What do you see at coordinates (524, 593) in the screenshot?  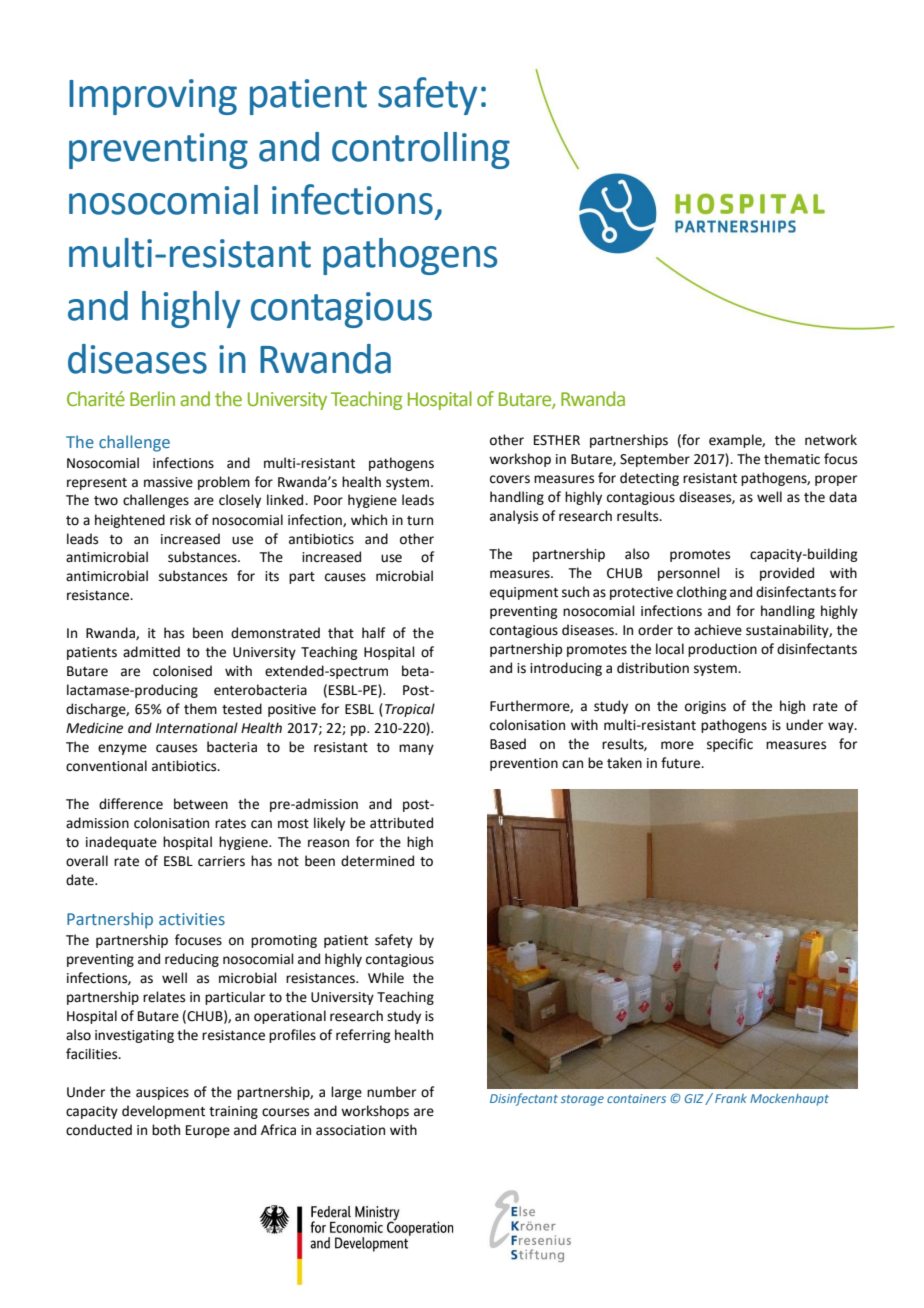 I see `equipment` at bounding box center [524, 593].
